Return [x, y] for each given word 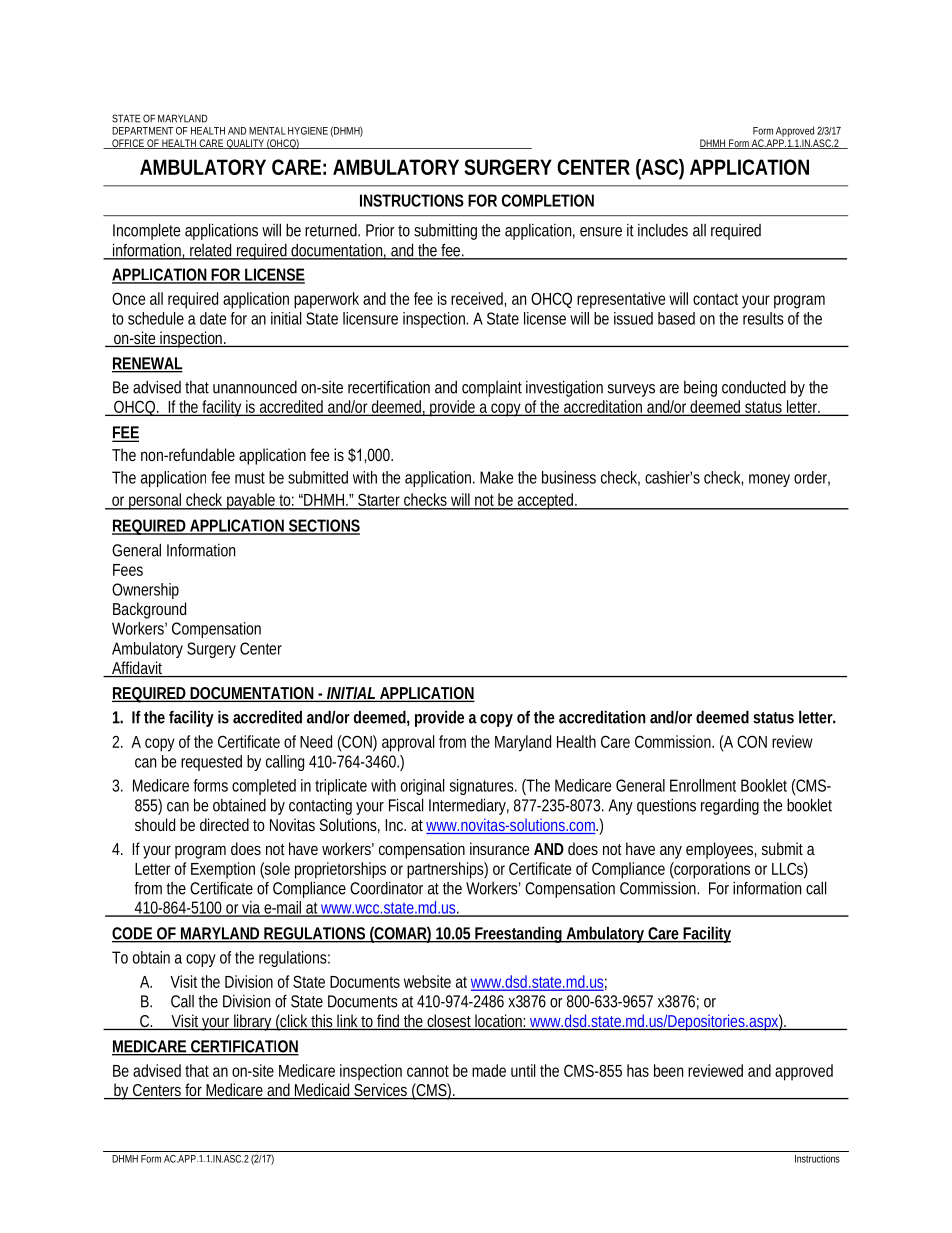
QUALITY [245, 144]
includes [663, 230]
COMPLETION [548, 200]
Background [149, 610]
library [254, 1022]
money [769, 480]
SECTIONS [323, 526]
